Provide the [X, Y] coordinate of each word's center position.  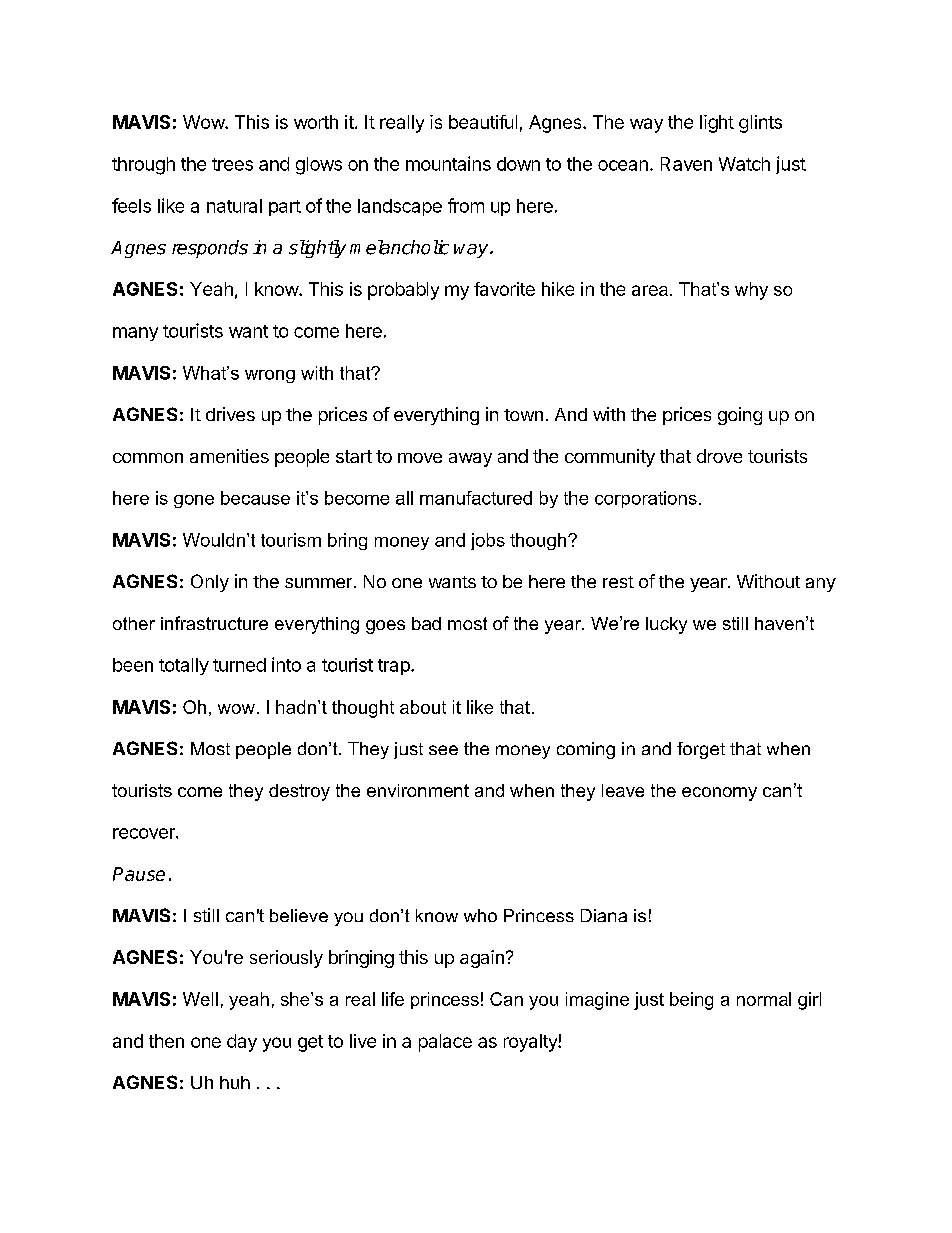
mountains [448, 163]
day [242, 1043]
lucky [666, 625]
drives [230, 414]
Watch [744, 164]
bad [426, 623]
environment [418, 790]
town [523, 415]
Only [210, 583]
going [740, 416]
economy [719, 794]
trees [232, 164]
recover [145, 833]
